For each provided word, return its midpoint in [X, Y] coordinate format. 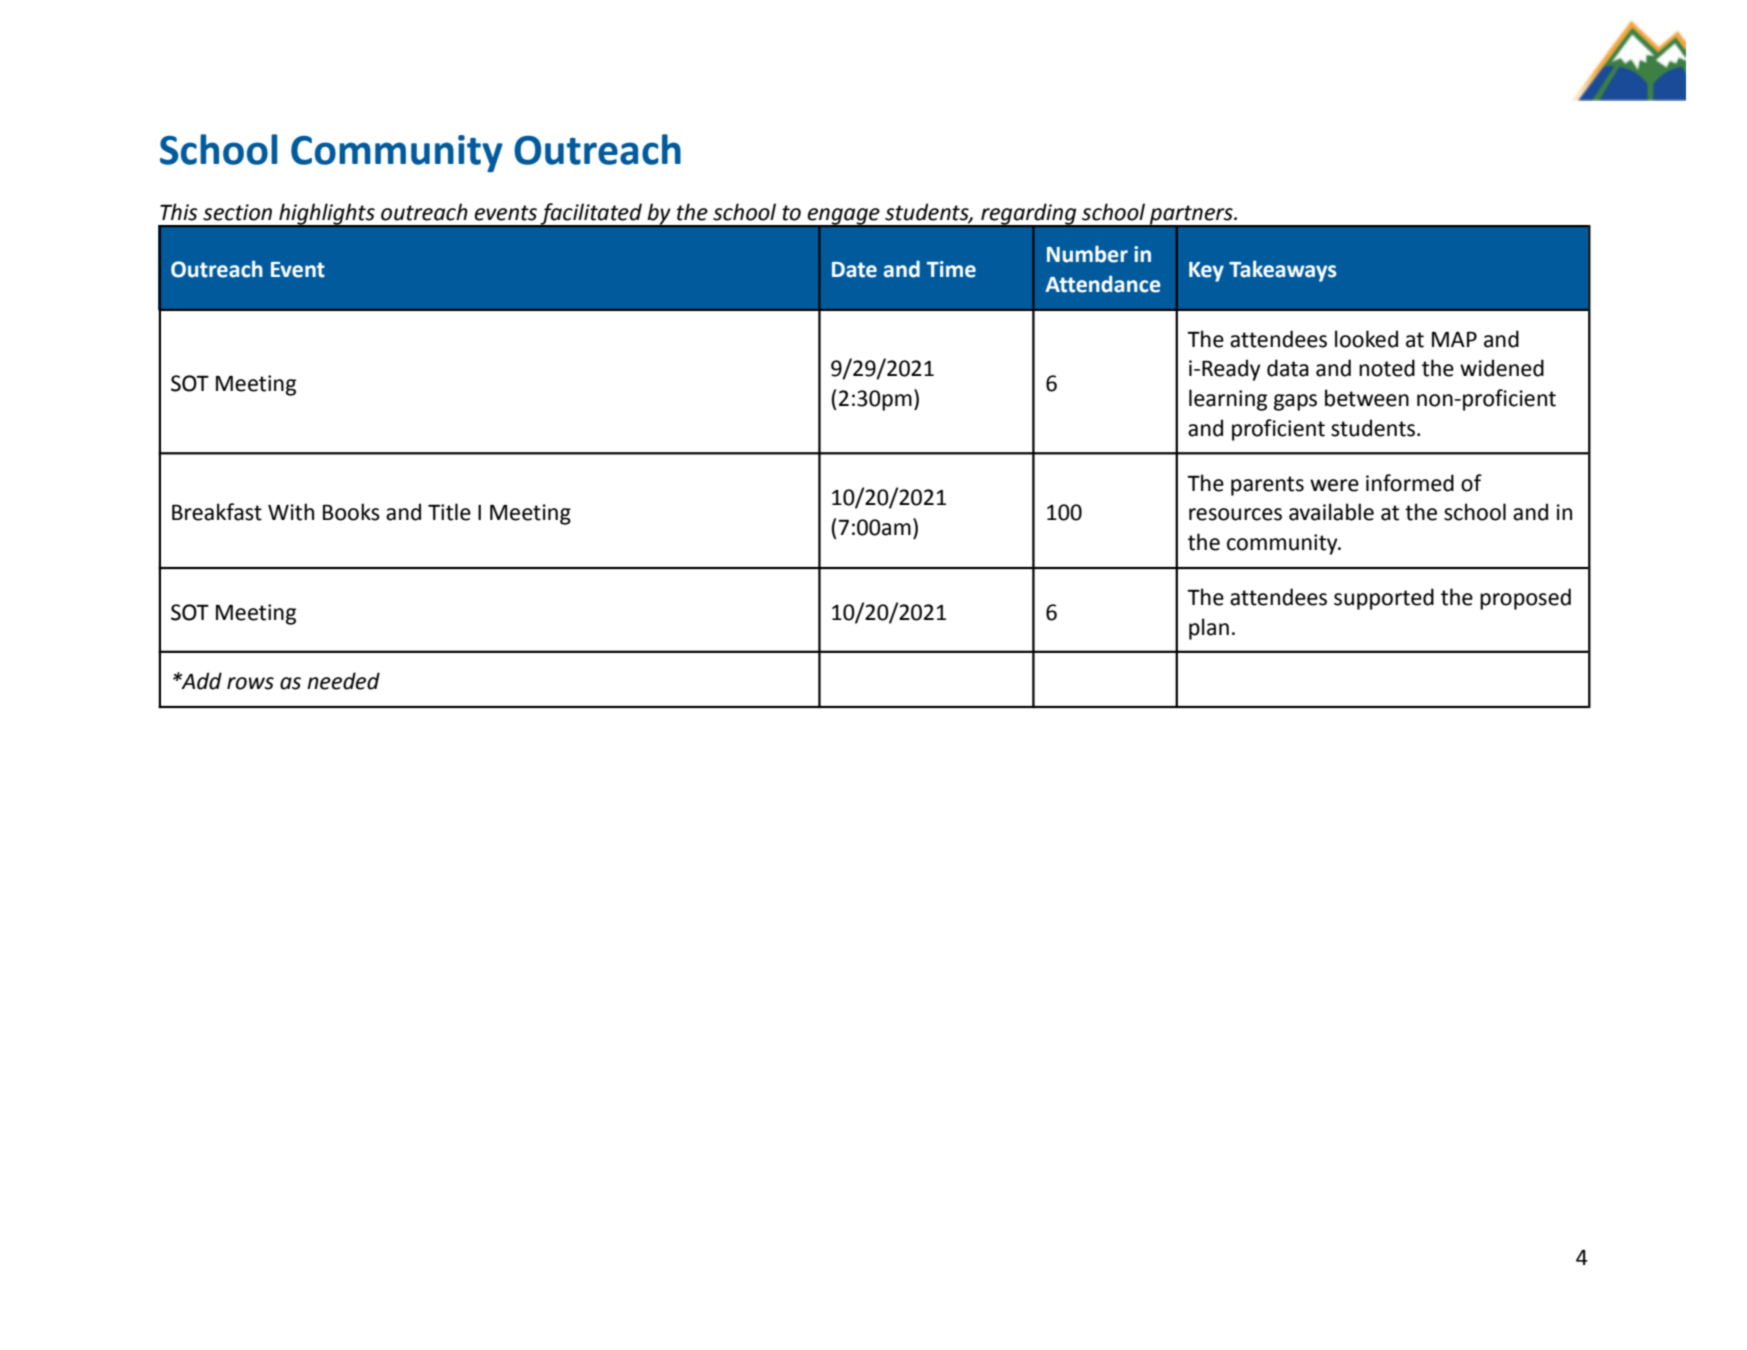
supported [1384, 599]
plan [1209, 629]
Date [854, 270]
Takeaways [1283, 271]
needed [343, 681]
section [237, 212]
